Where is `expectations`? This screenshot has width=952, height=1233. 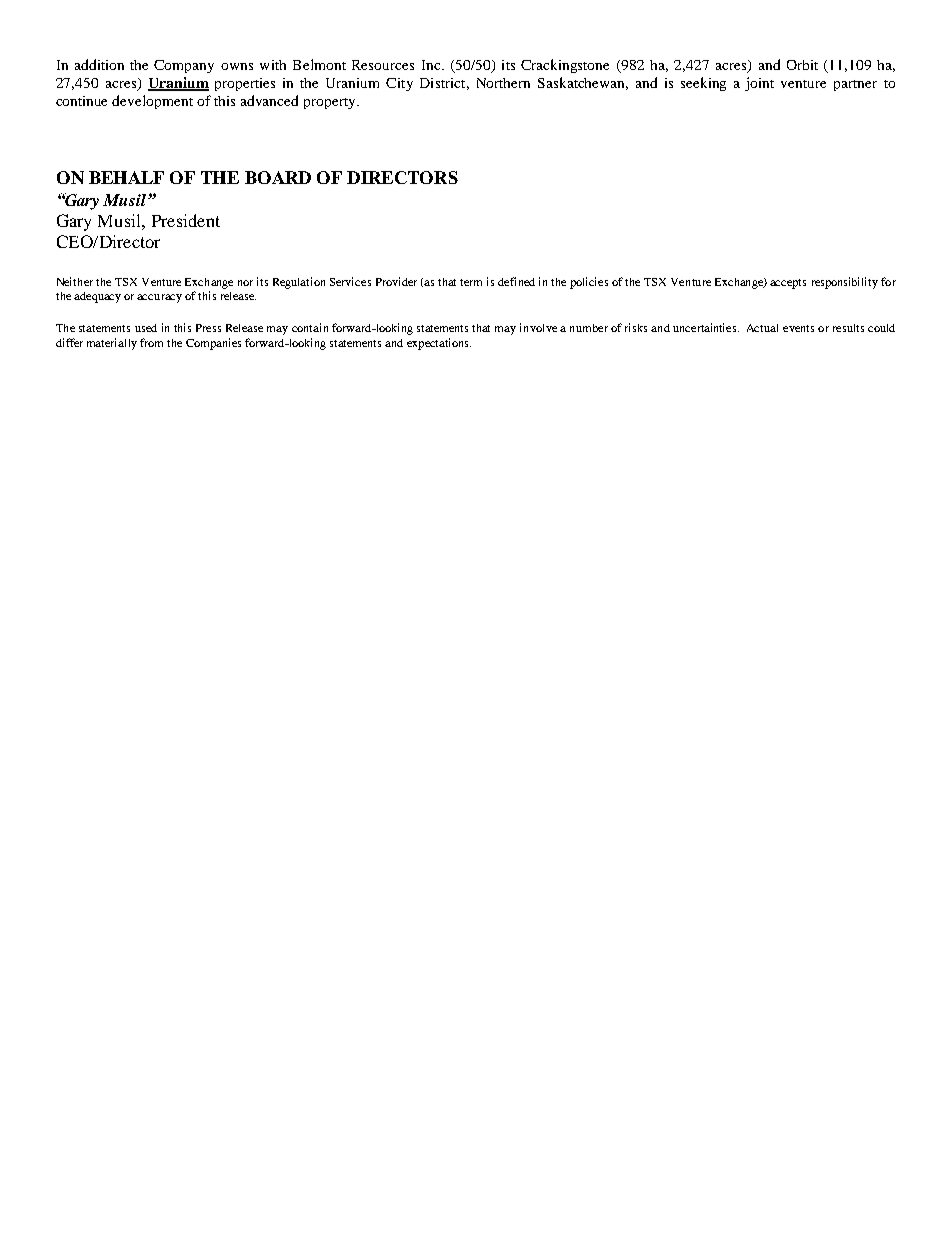 expectations is located at coordinates (439, 344).
